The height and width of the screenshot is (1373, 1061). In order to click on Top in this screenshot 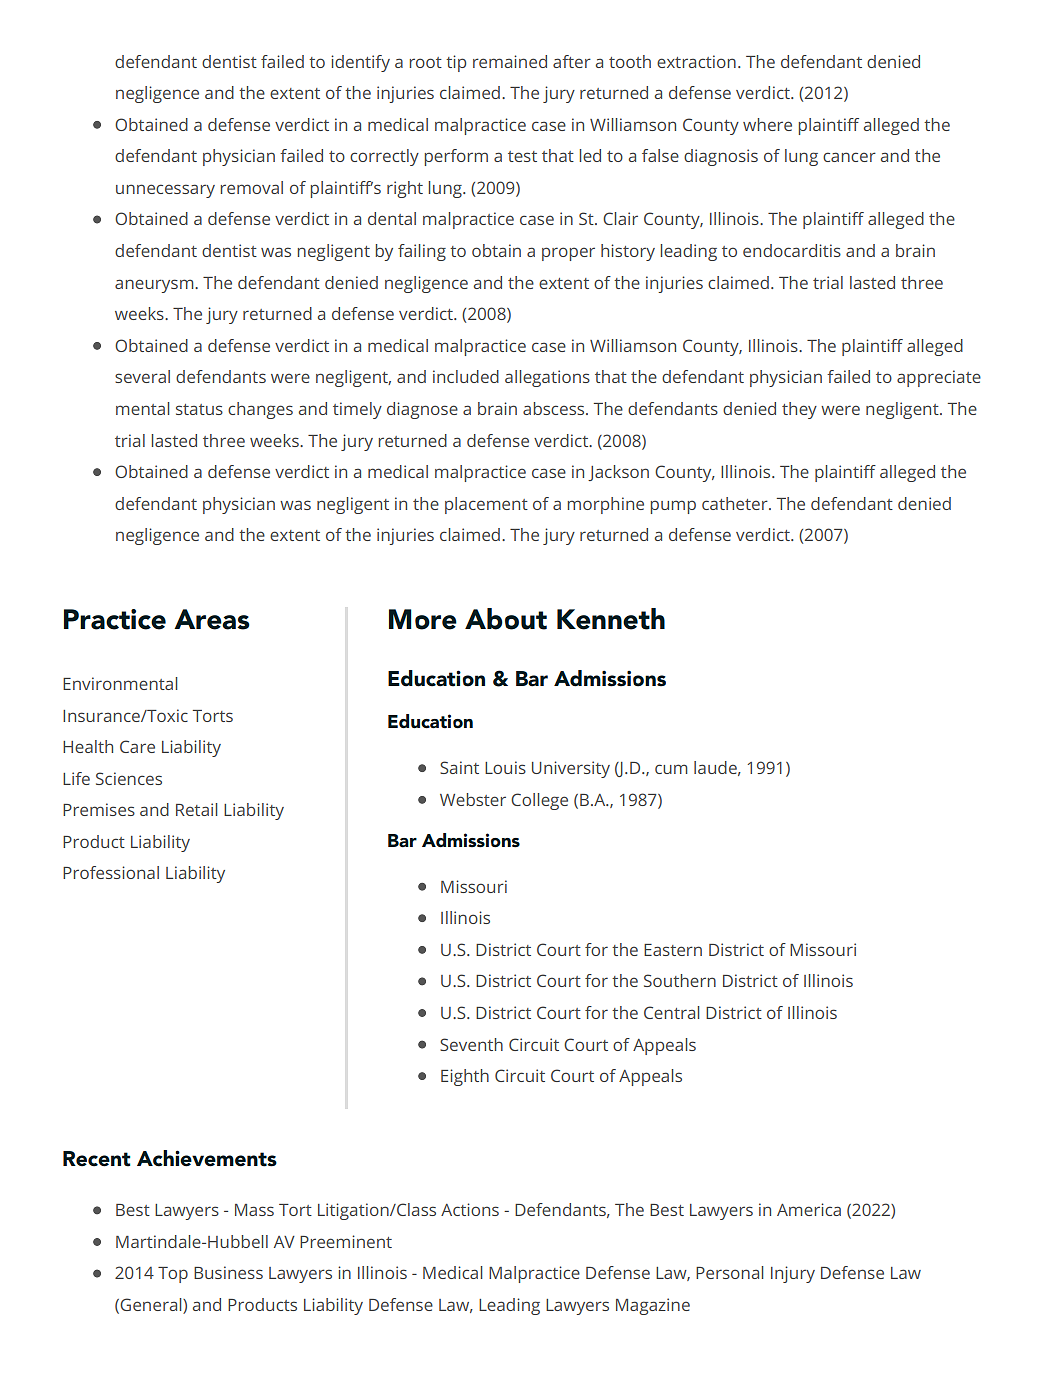, I will do `click(173, 1275)`.
